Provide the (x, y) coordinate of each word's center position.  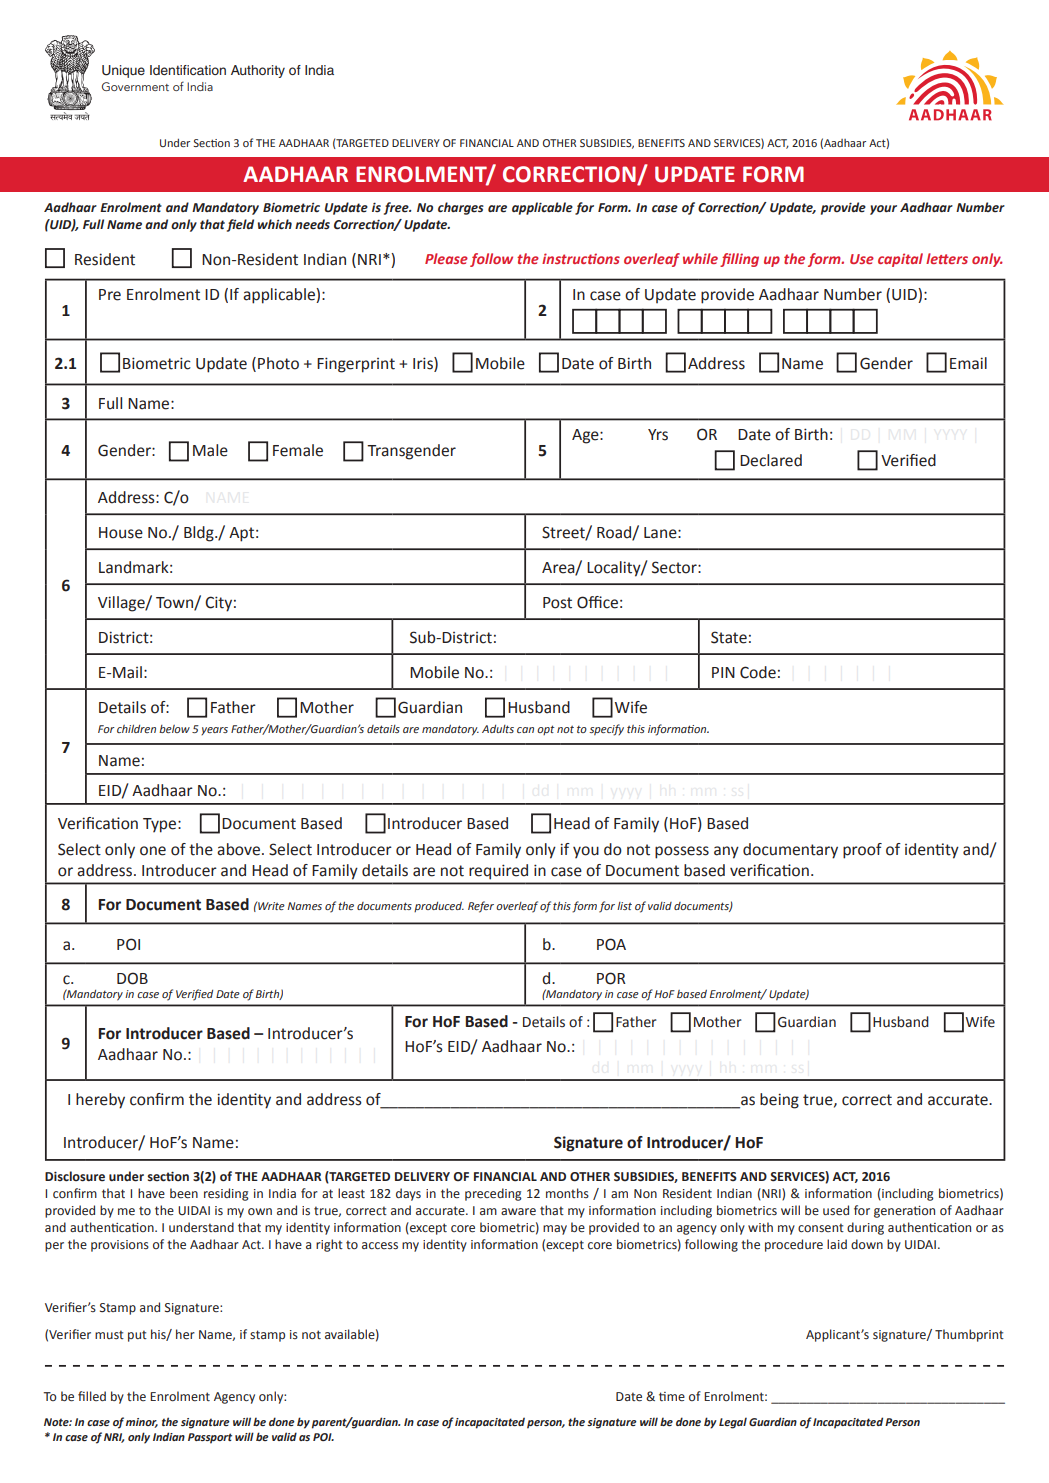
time (672, 1396)
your (883, 210)
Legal (733, 1423)
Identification (188, 70)
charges (461, 208)
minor (142, 1423)
